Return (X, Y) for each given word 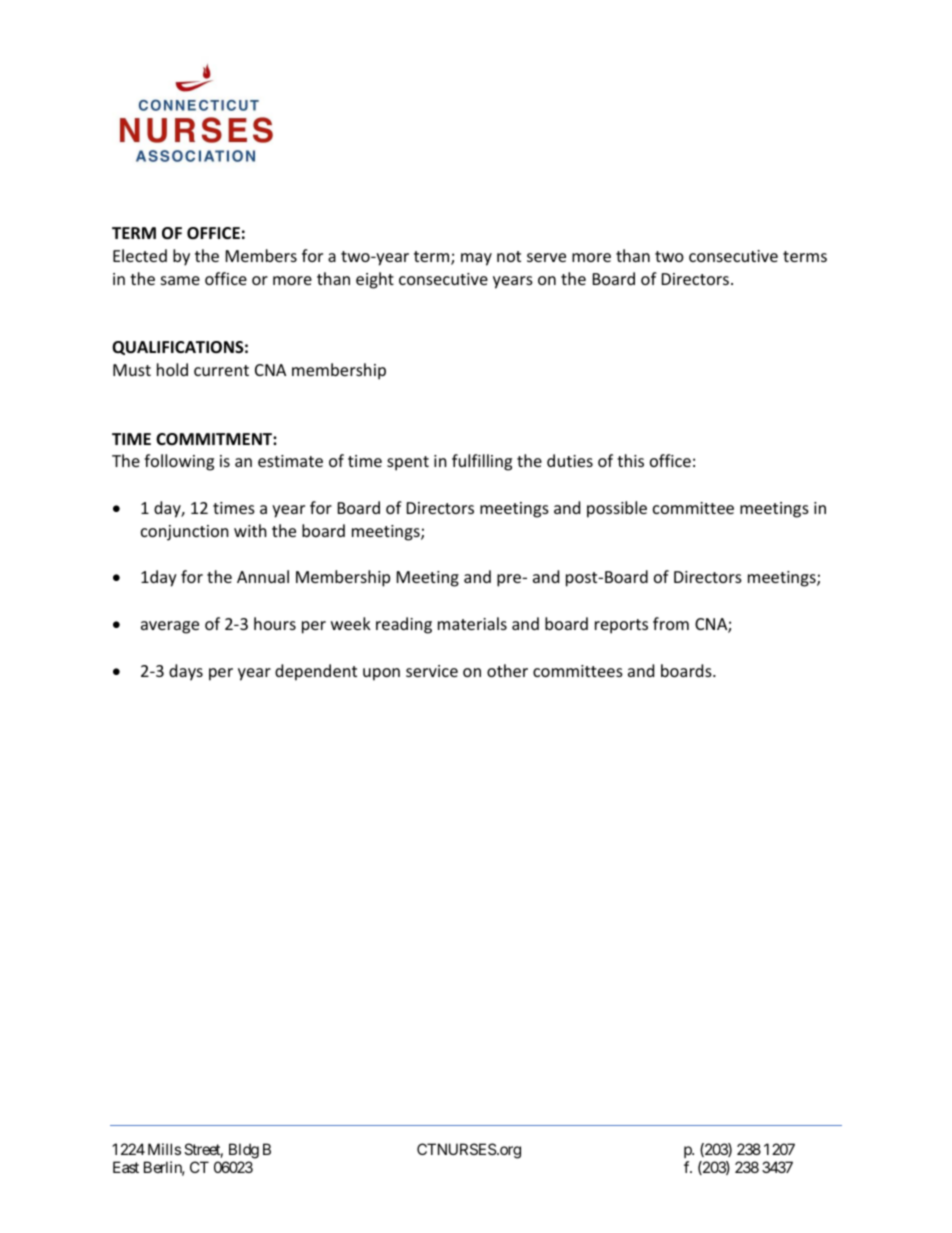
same (180, 280)
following (179, 462)
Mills (164, 1149)
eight (375, 280)
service (432, 671)
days (186, 672)
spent (408, 463)
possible (617, 509)
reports (621, 626)
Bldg (244, 1151)
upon (381, 674)
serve (546, 257)
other (507, 670)
